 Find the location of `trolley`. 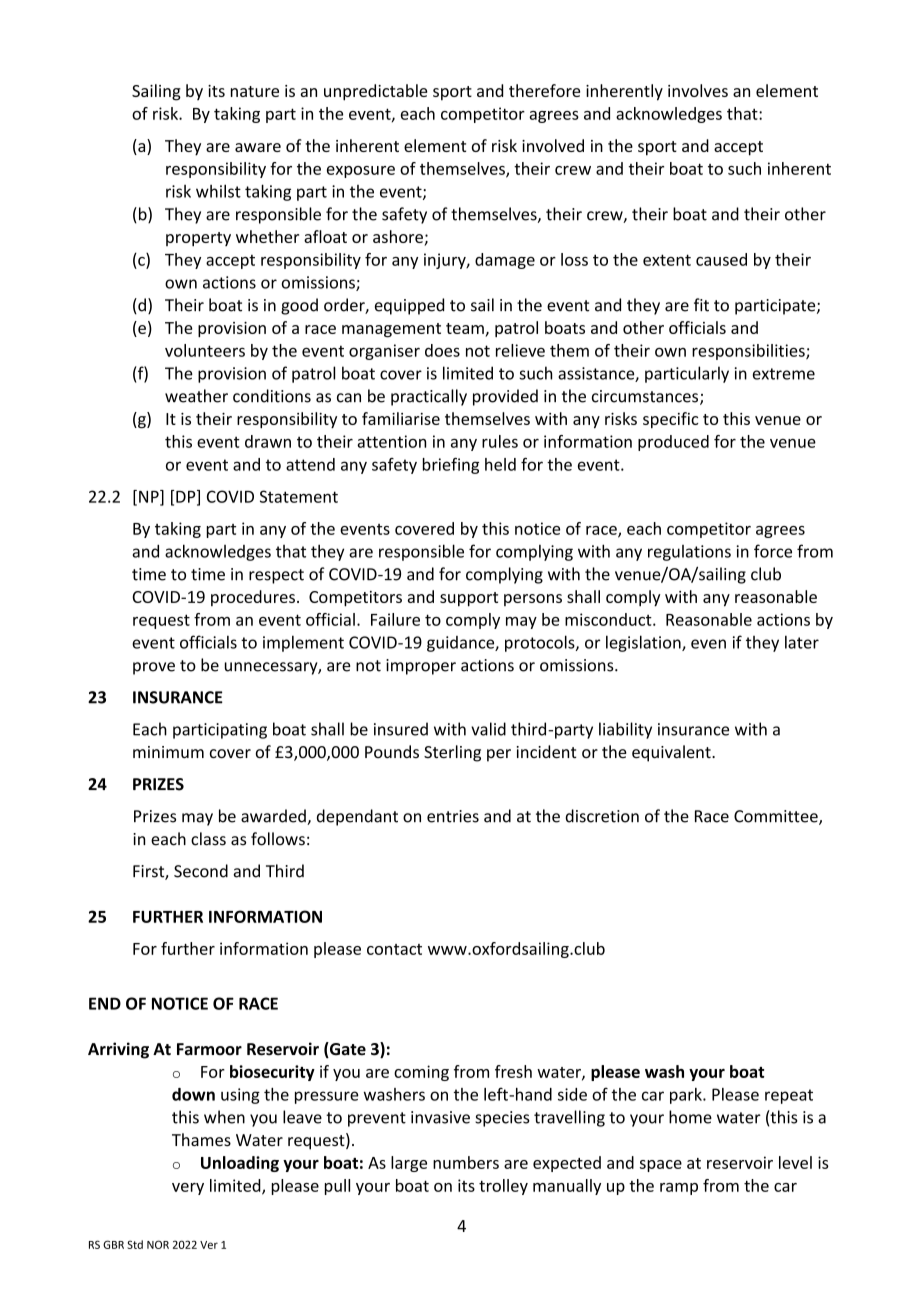

trolley is located at coordinates (503, 1187).
